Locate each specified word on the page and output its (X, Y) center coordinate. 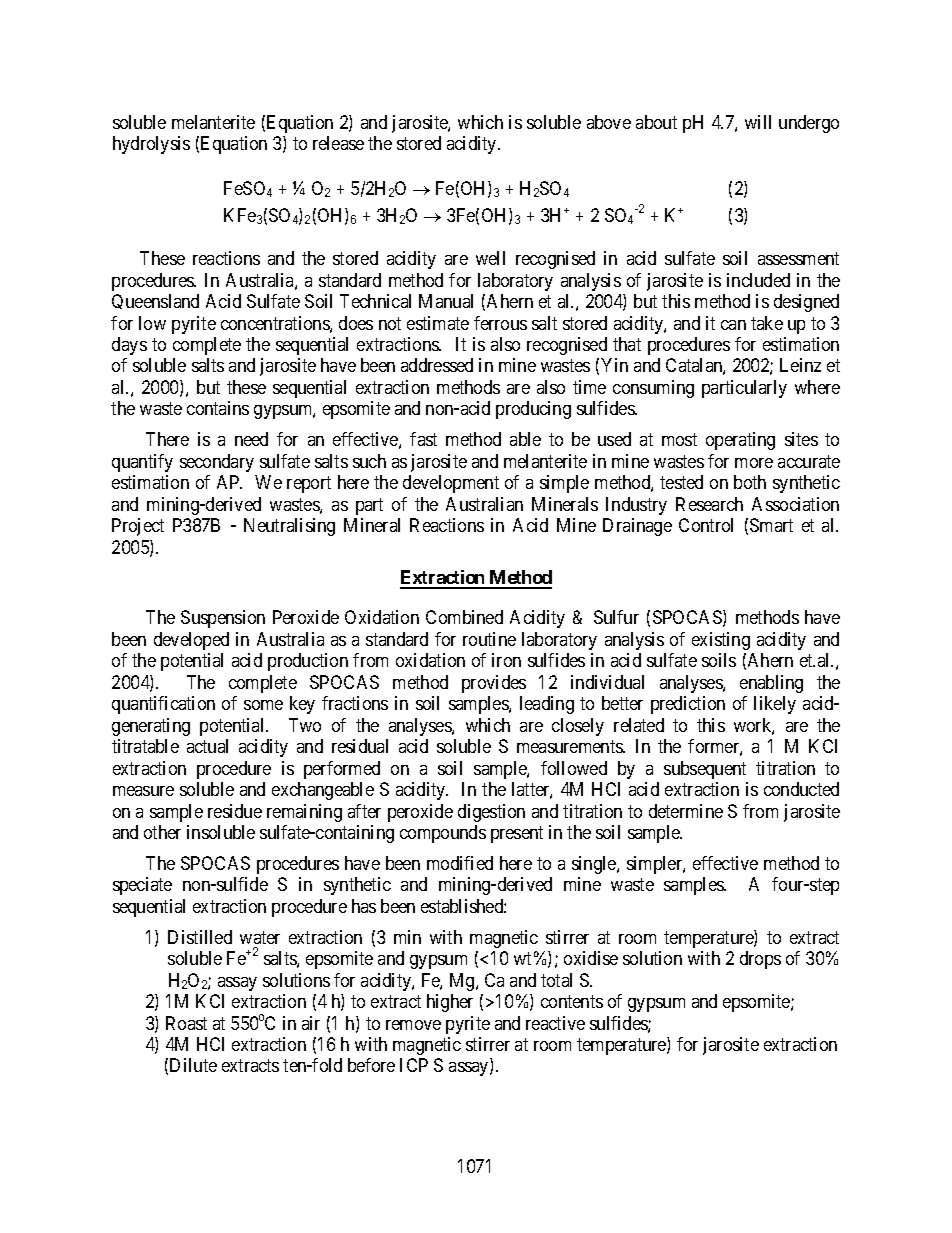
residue (235, 811)
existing (721, 641)
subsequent (705, 770)
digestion (491, 813)
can (733, 325)
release (338, 143)
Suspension (223, 619)
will (758, 122)
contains (218, 408)
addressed (437, 365)
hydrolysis (151, 145)
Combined (464, 617)
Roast (186, 1023)
